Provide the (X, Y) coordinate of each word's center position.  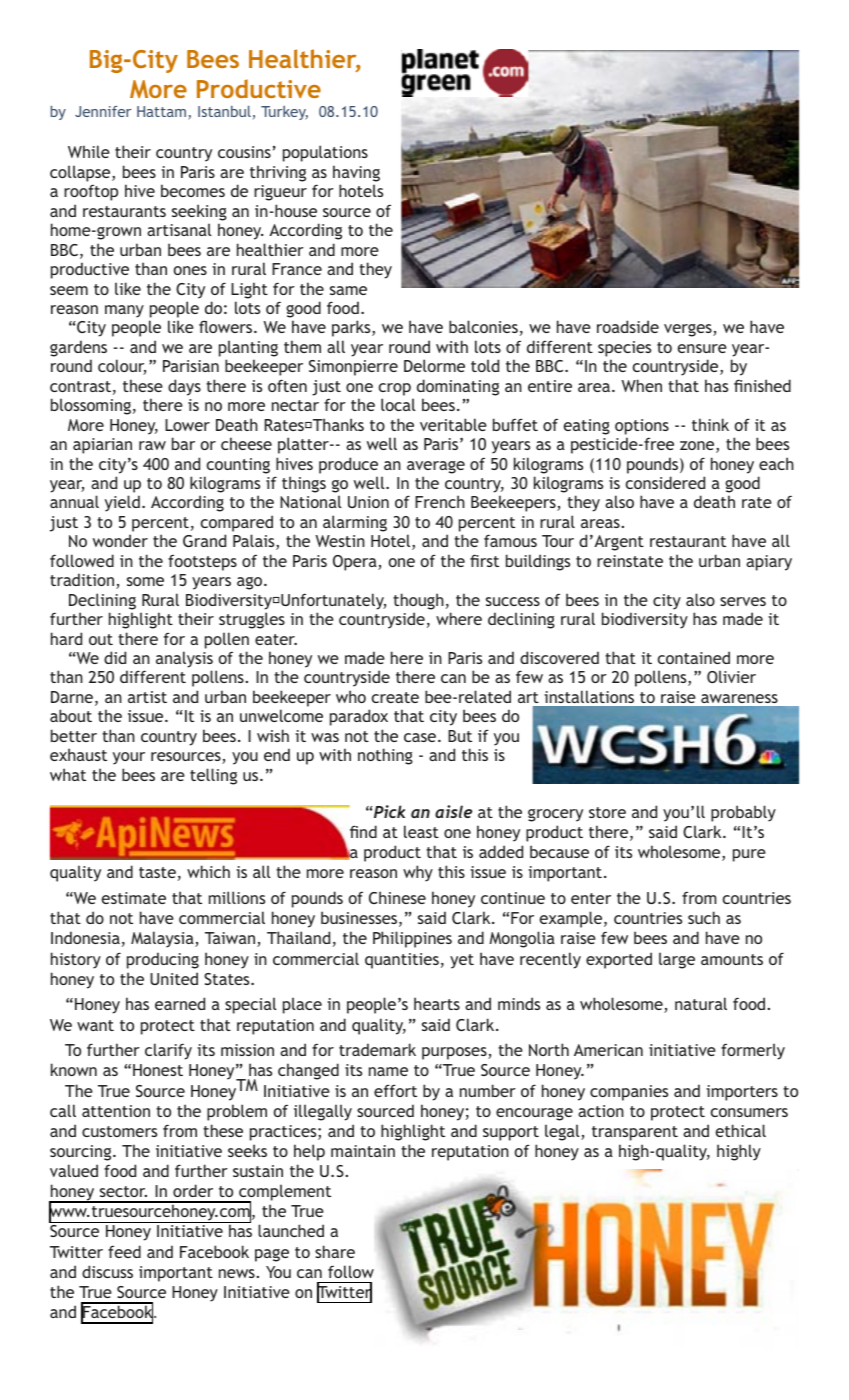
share (335, 1251)
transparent (635, 1133)
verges (689, 330)
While (89, 151)
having (356, 173)
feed (124, 1251)
